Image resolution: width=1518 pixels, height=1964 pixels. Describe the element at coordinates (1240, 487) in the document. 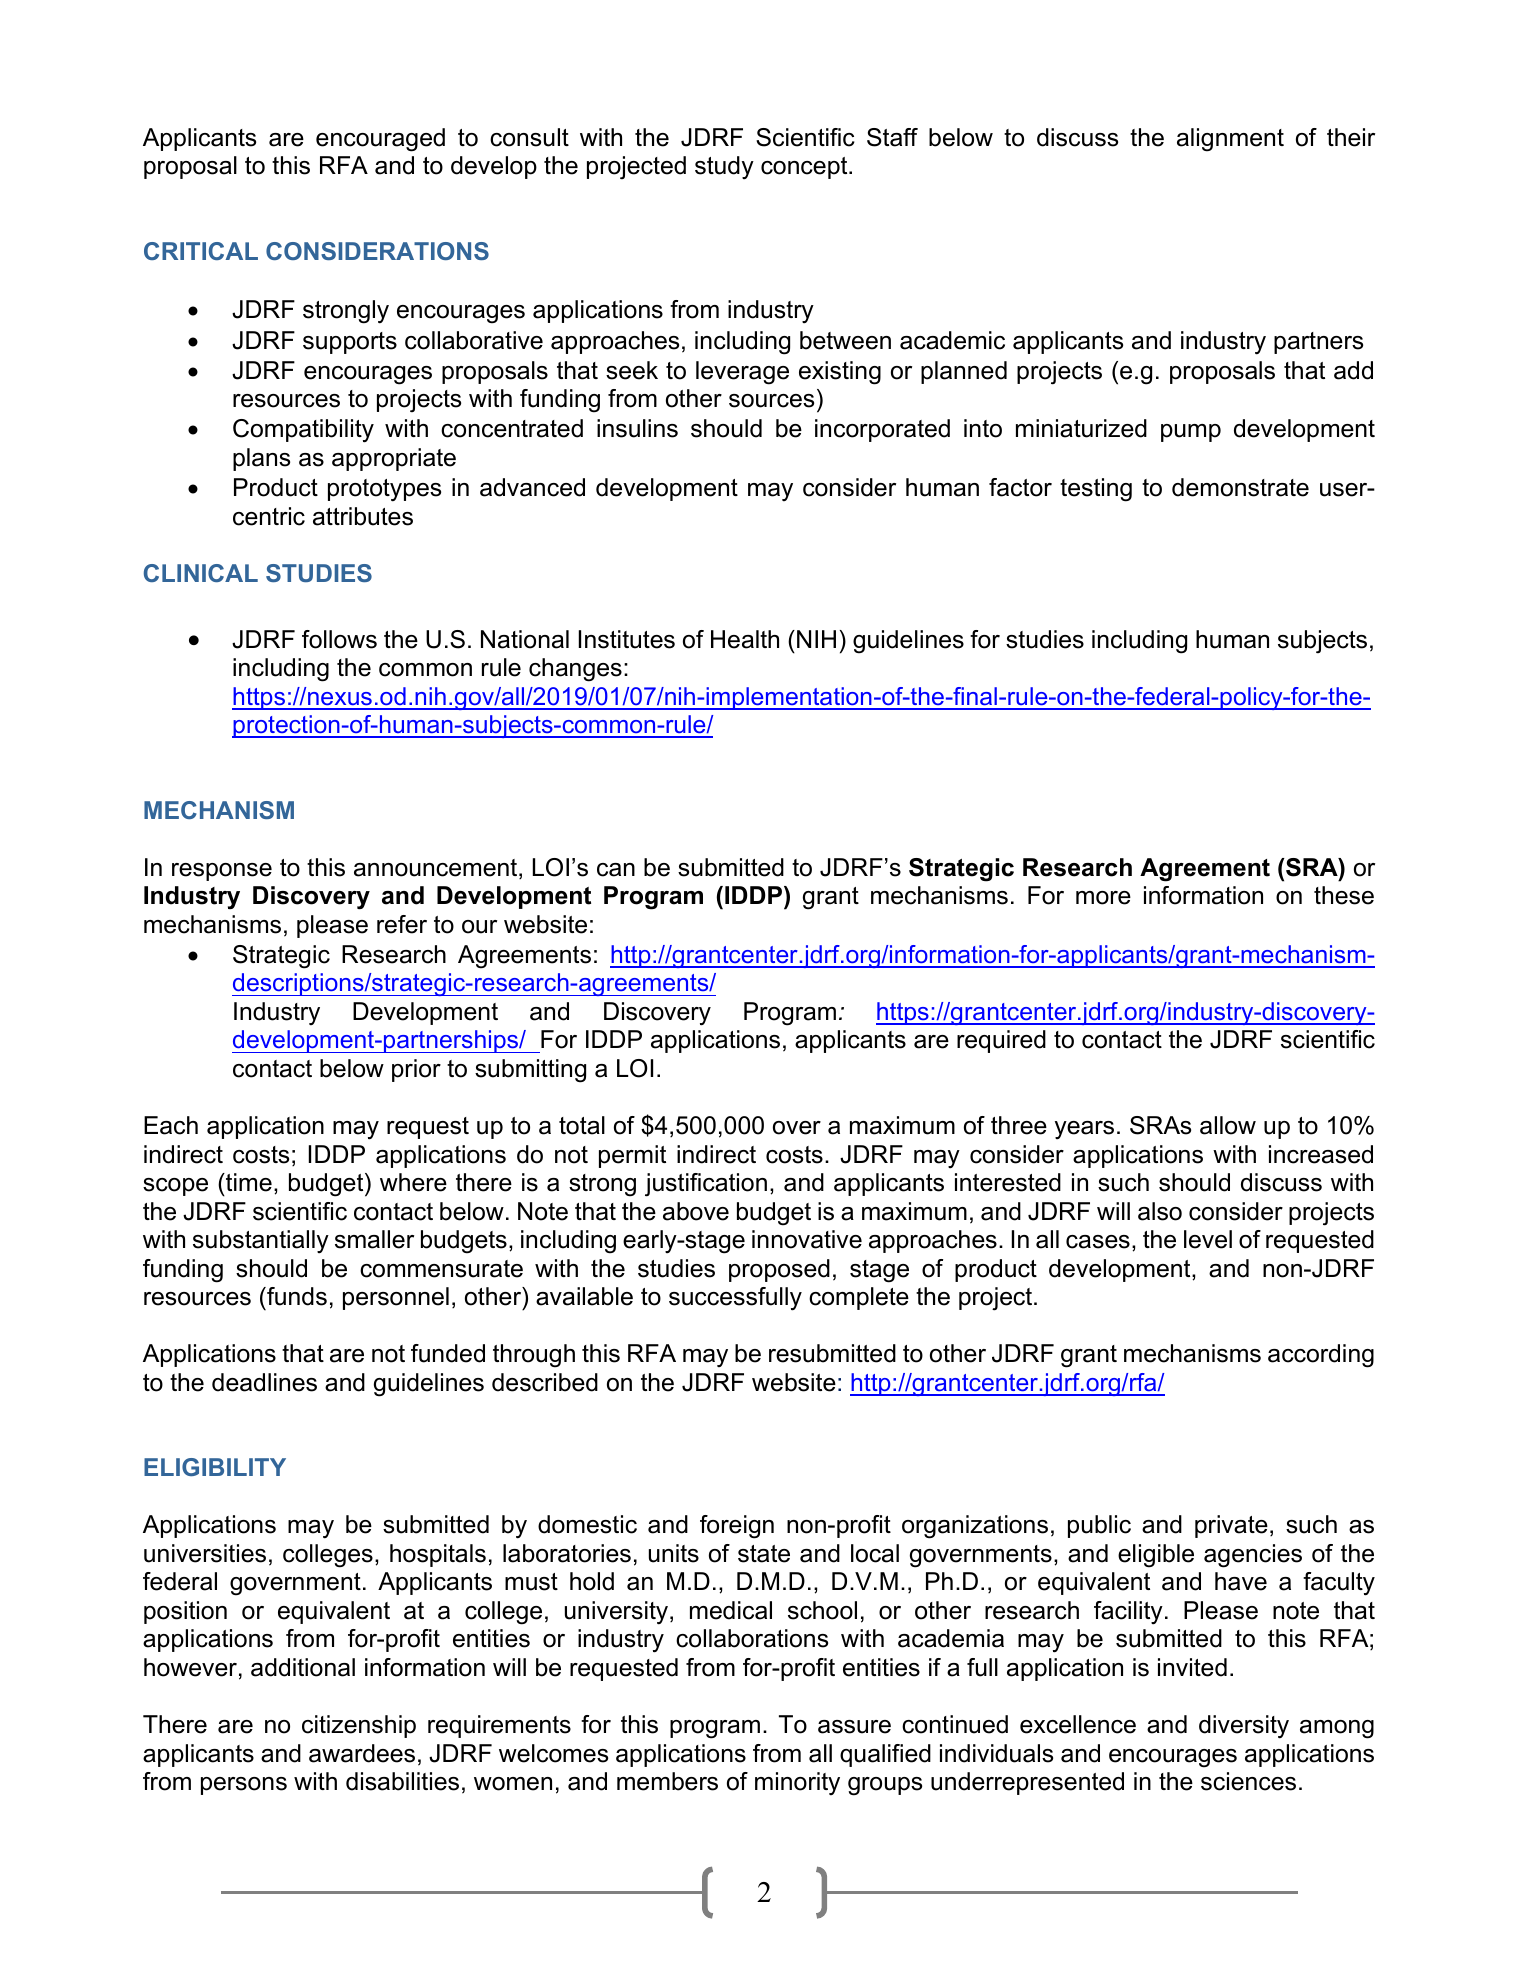

I see `demonstrate` at that location.
